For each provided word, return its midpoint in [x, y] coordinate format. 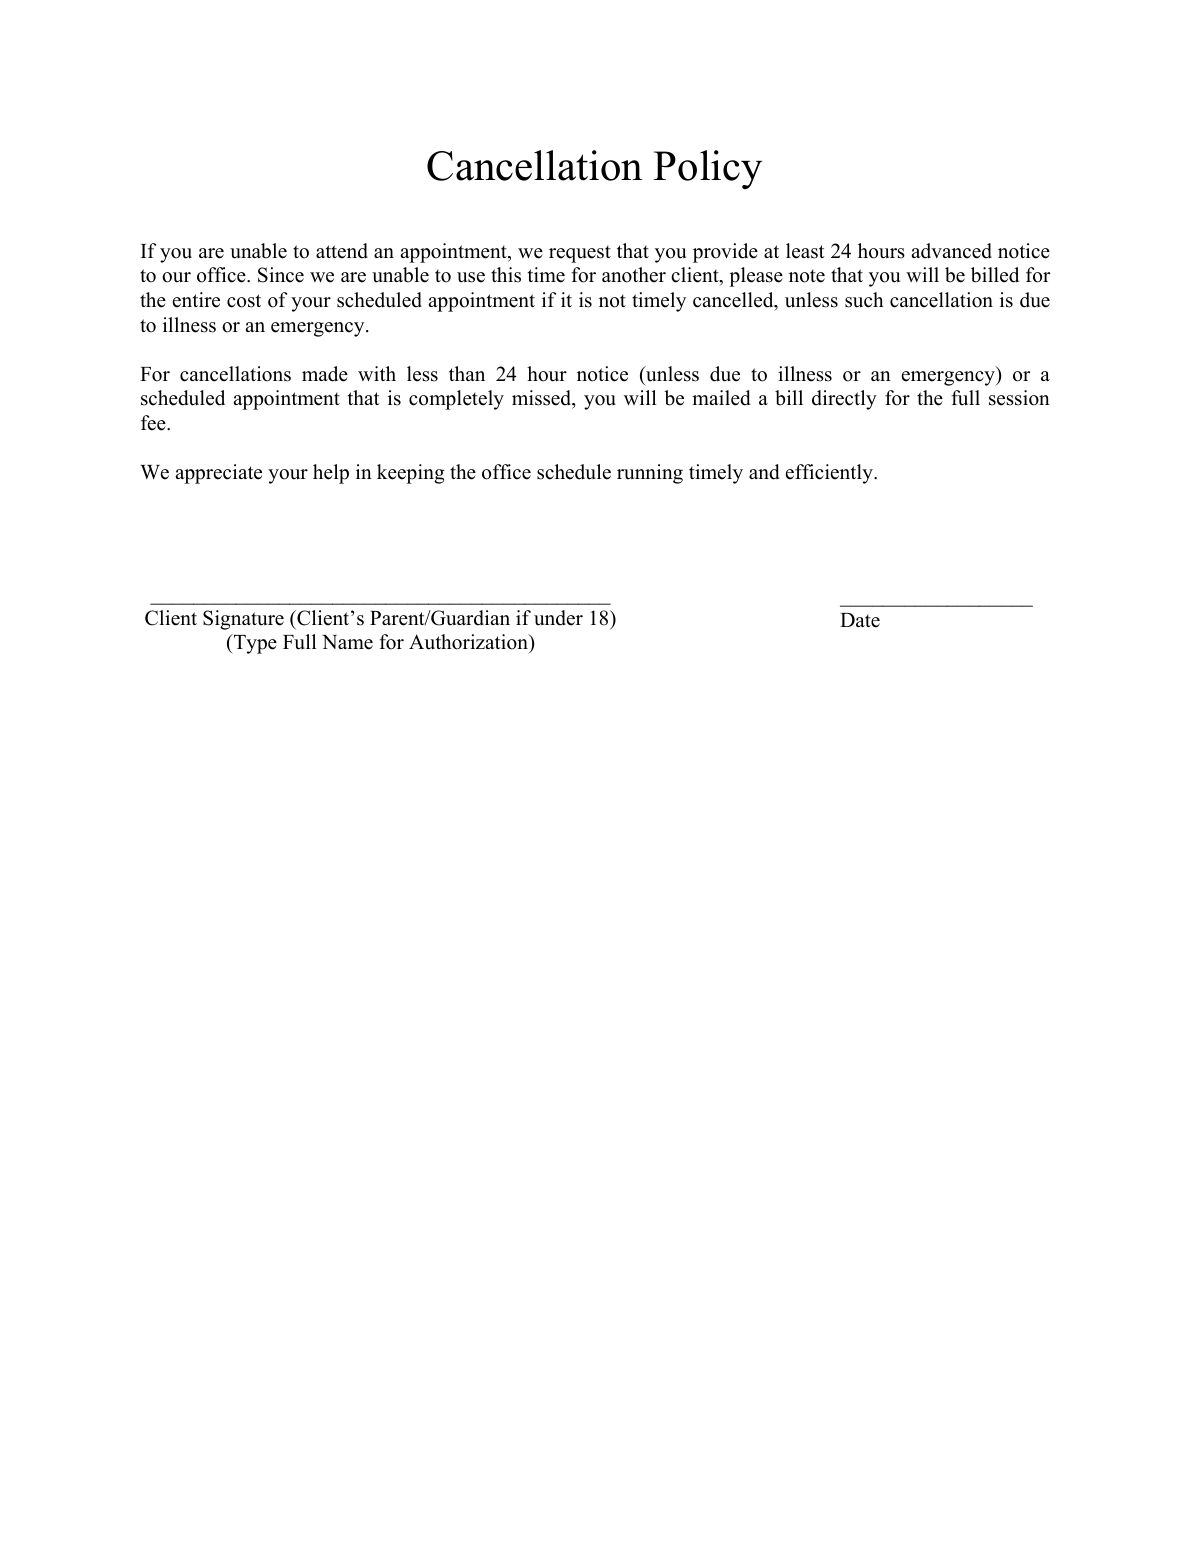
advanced [951, 251]
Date [860, 620]
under [558, 618]
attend [342, 251]
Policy [707, 170]
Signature [243, 620]
